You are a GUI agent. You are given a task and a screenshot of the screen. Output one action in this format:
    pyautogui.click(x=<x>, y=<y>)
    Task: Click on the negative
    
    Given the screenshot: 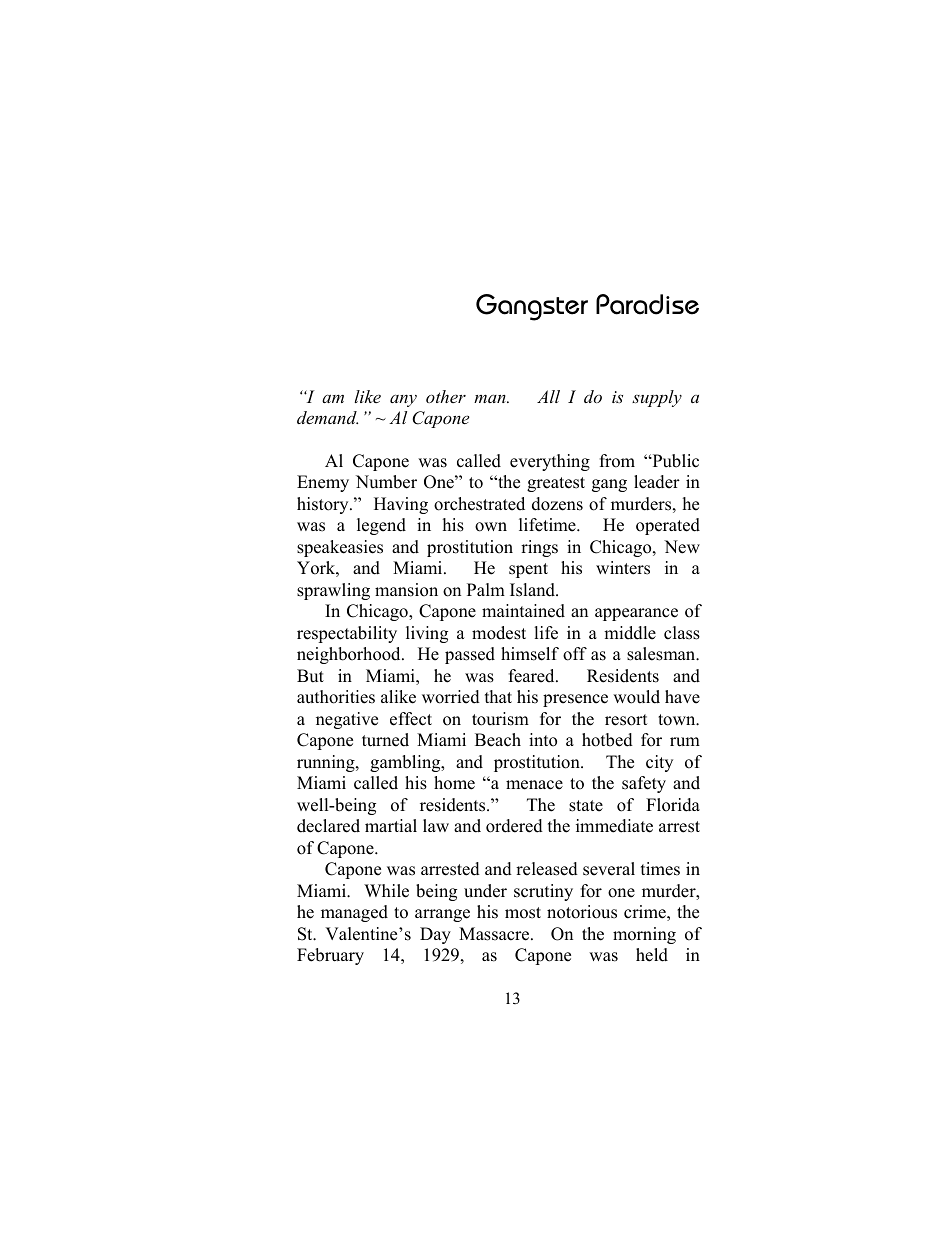 What is the action you would take?
    pyautogui.click(x=347, y=720)
